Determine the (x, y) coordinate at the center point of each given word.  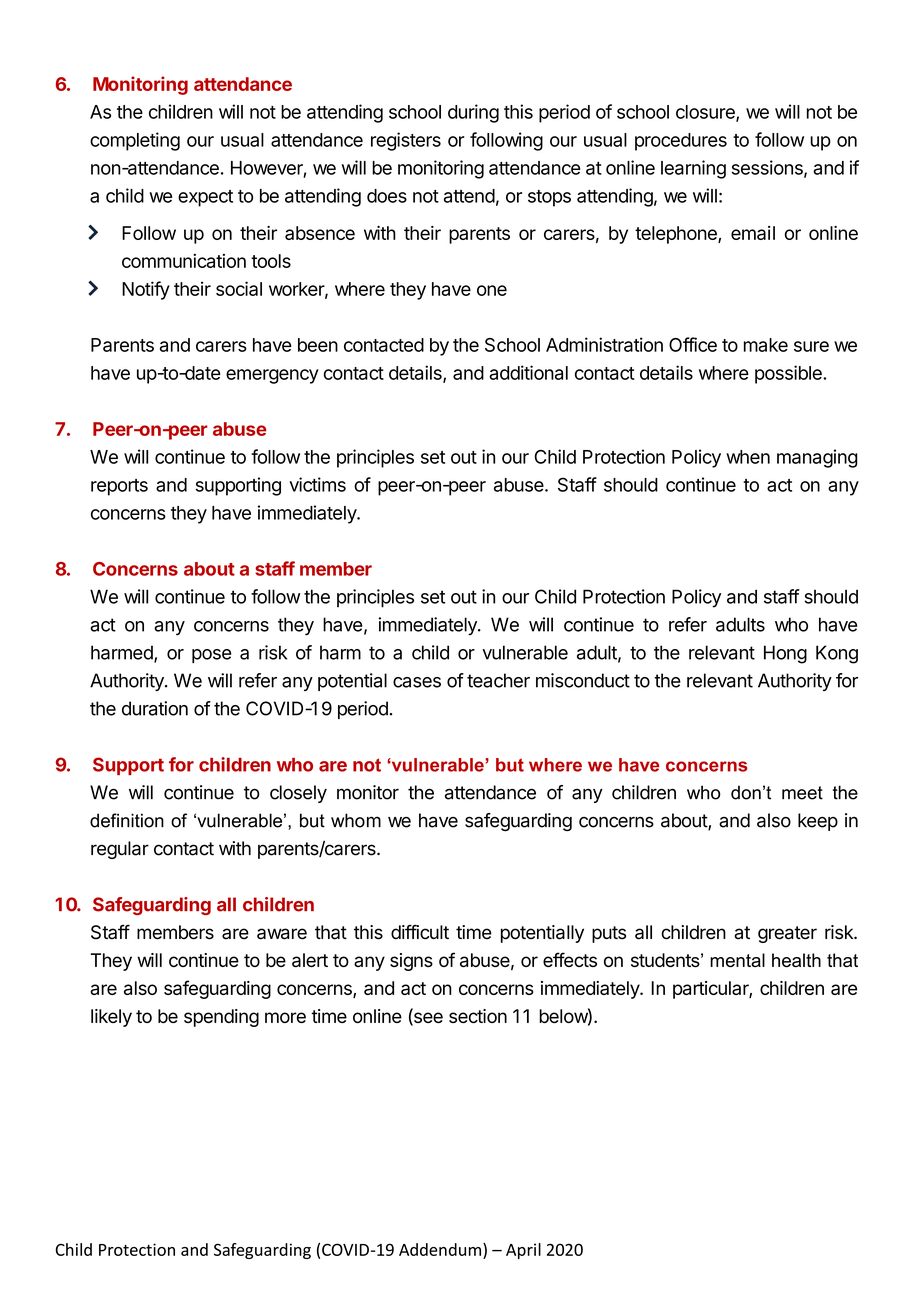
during (473, 113)
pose (212, 656)
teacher (498, 680)
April (523, 1251)
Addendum (441, 1249)
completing (135, 141)
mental (737, 960)
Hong (785, 654)
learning (693, 169)
